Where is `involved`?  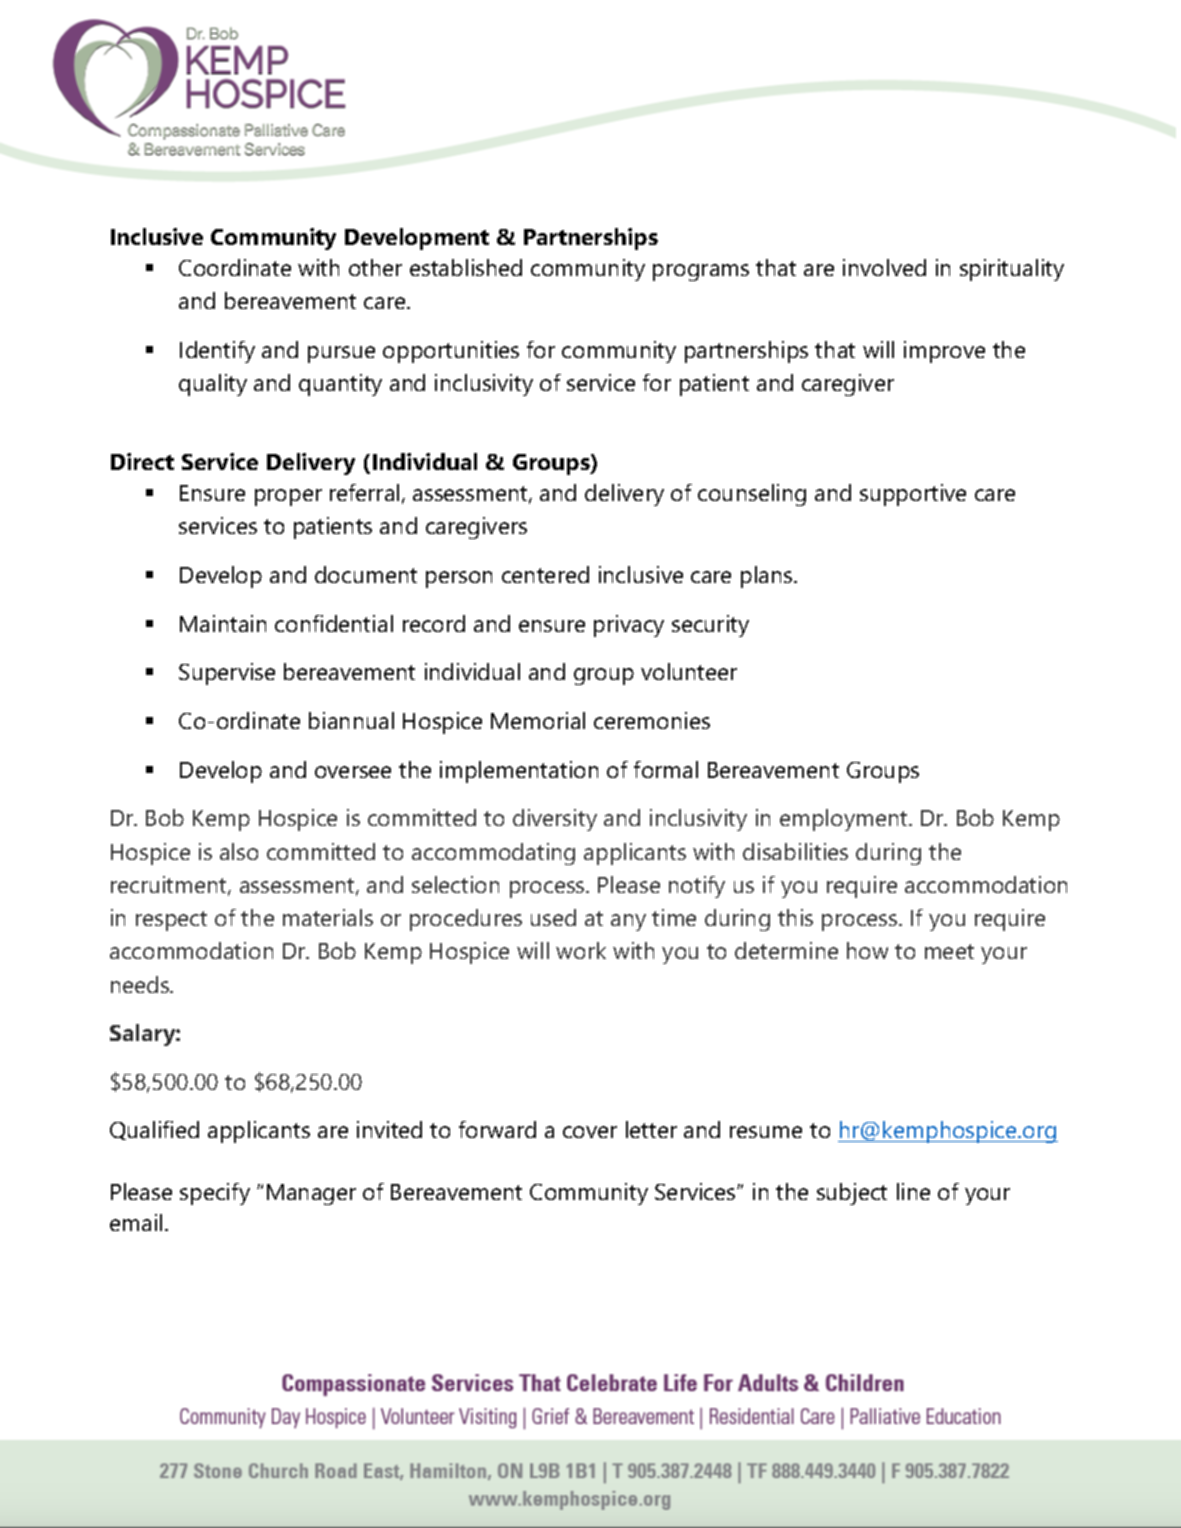
involved is located at coordinates (884, 267).
